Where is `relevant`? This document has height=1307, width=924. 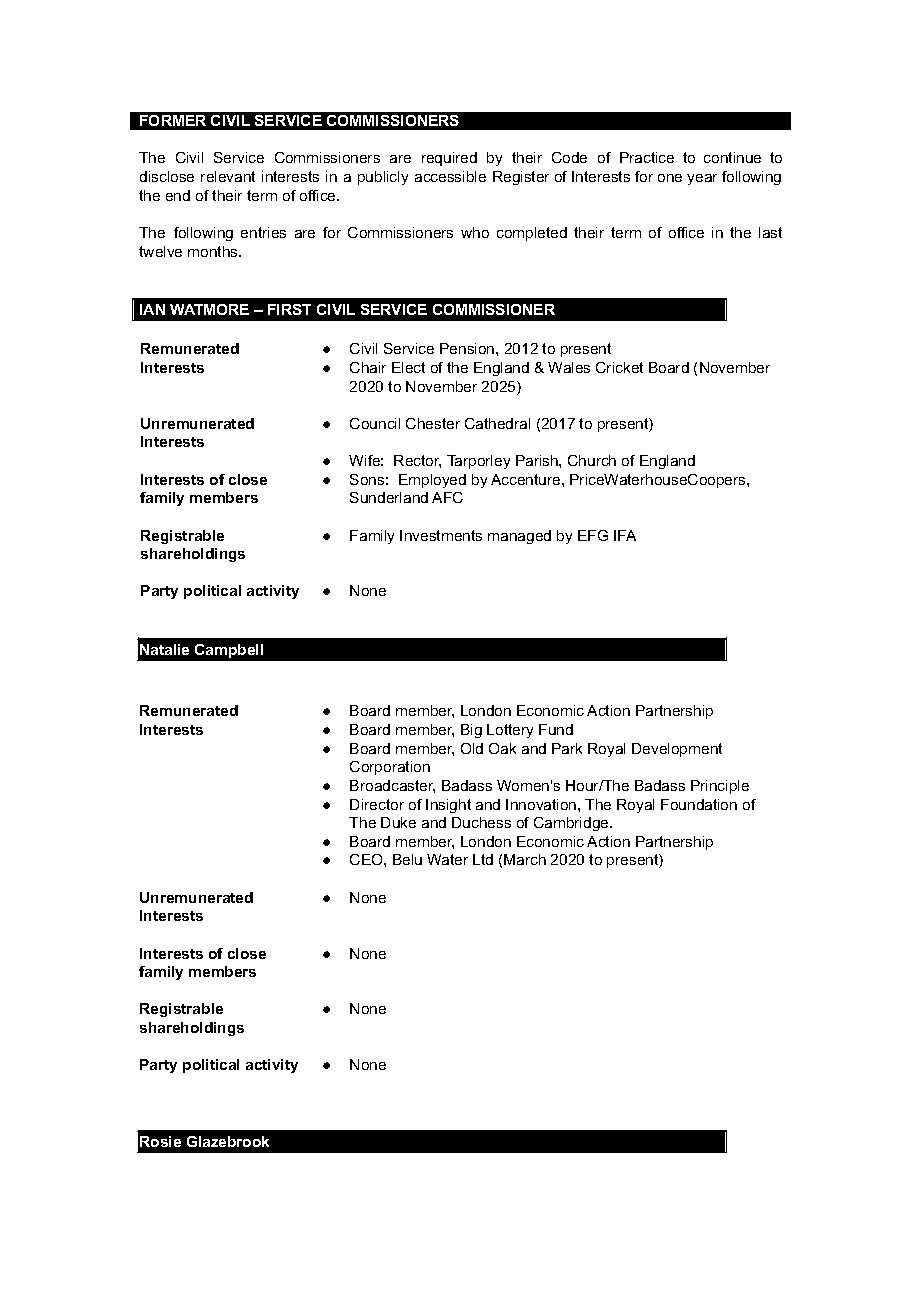 relevant is located at coordinates (228, 176).
